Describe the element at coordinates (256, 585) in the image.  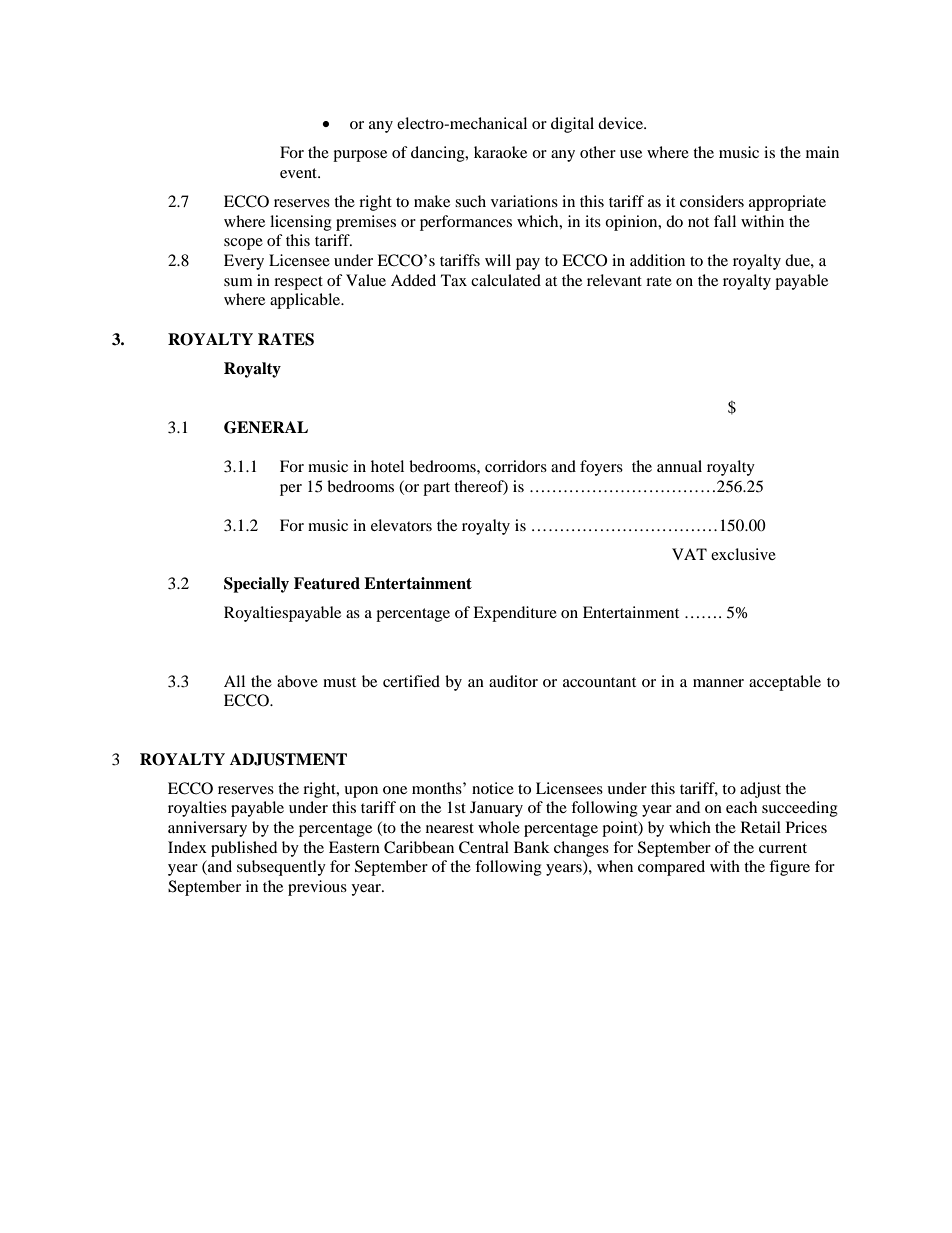
I see `Specially` at that location.
